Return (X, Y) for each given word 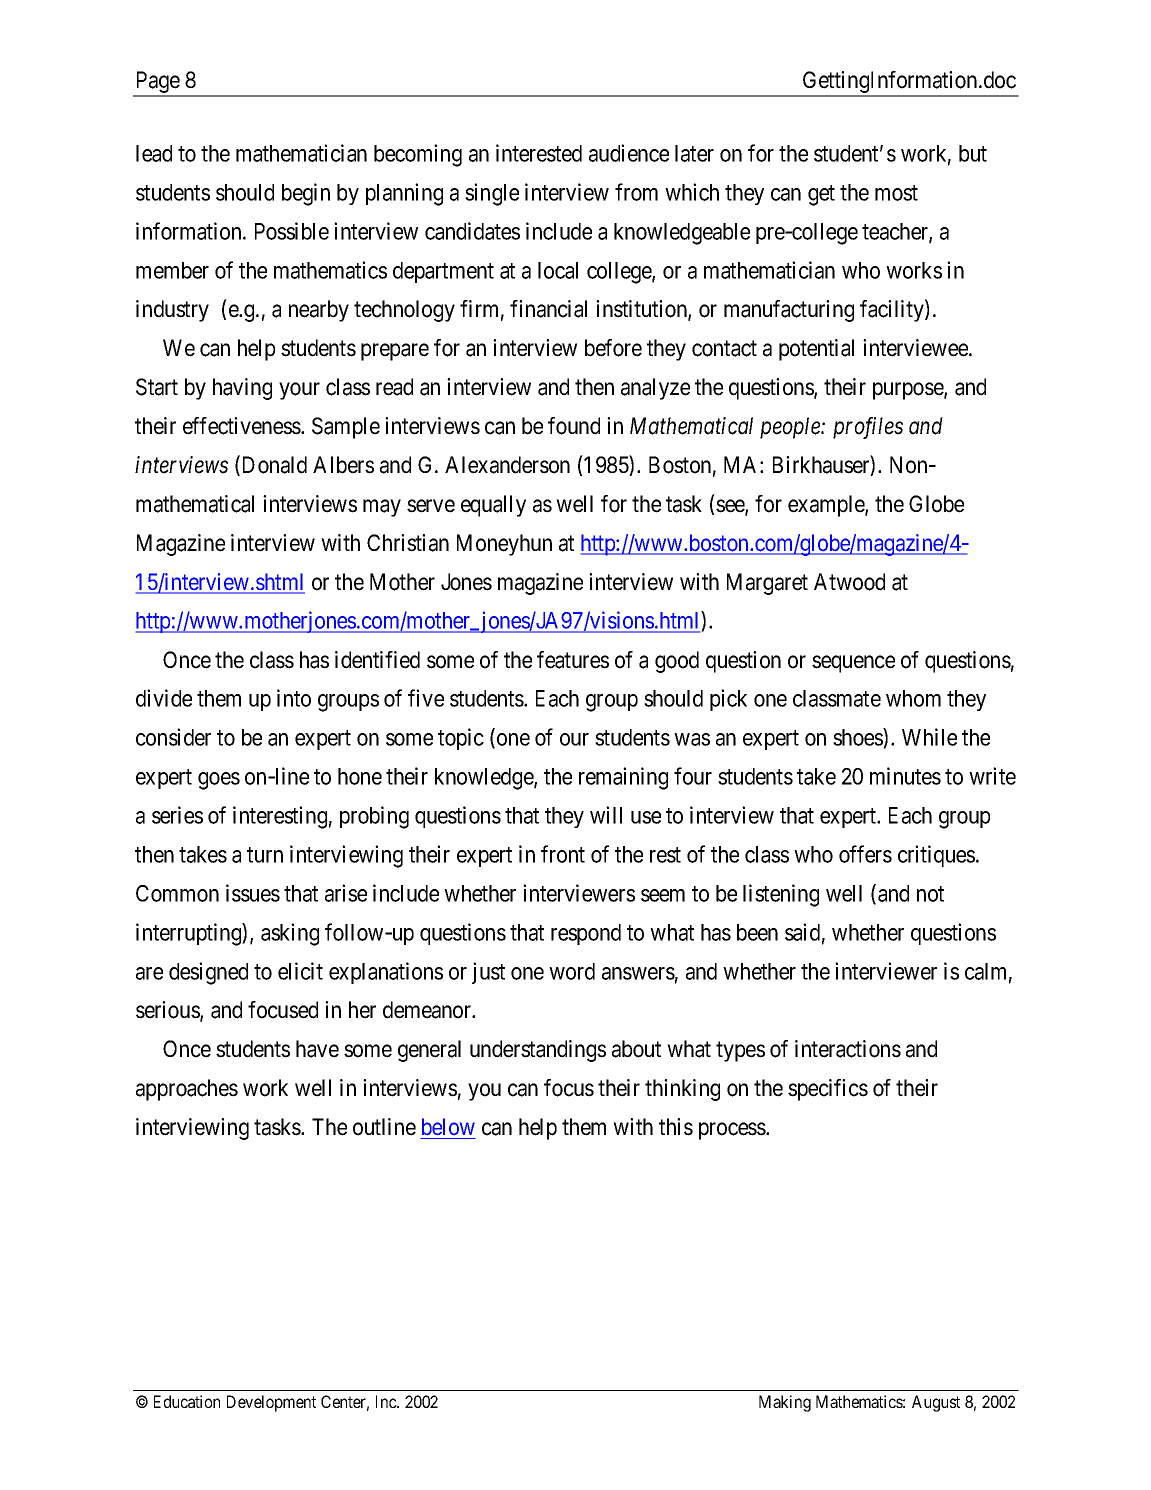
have (317, 1049)
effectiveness (242, 426)
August (936, 1403)
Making (785, 1403)
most (896, 193)
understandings (538, 1051)
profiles (868, 428)
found (574, 426)
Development (271, 1403)
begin (306, 194)
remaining (623, 778)
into (294, 698)
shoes (858, 738)
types (740, 1052)
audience (629, 153)
